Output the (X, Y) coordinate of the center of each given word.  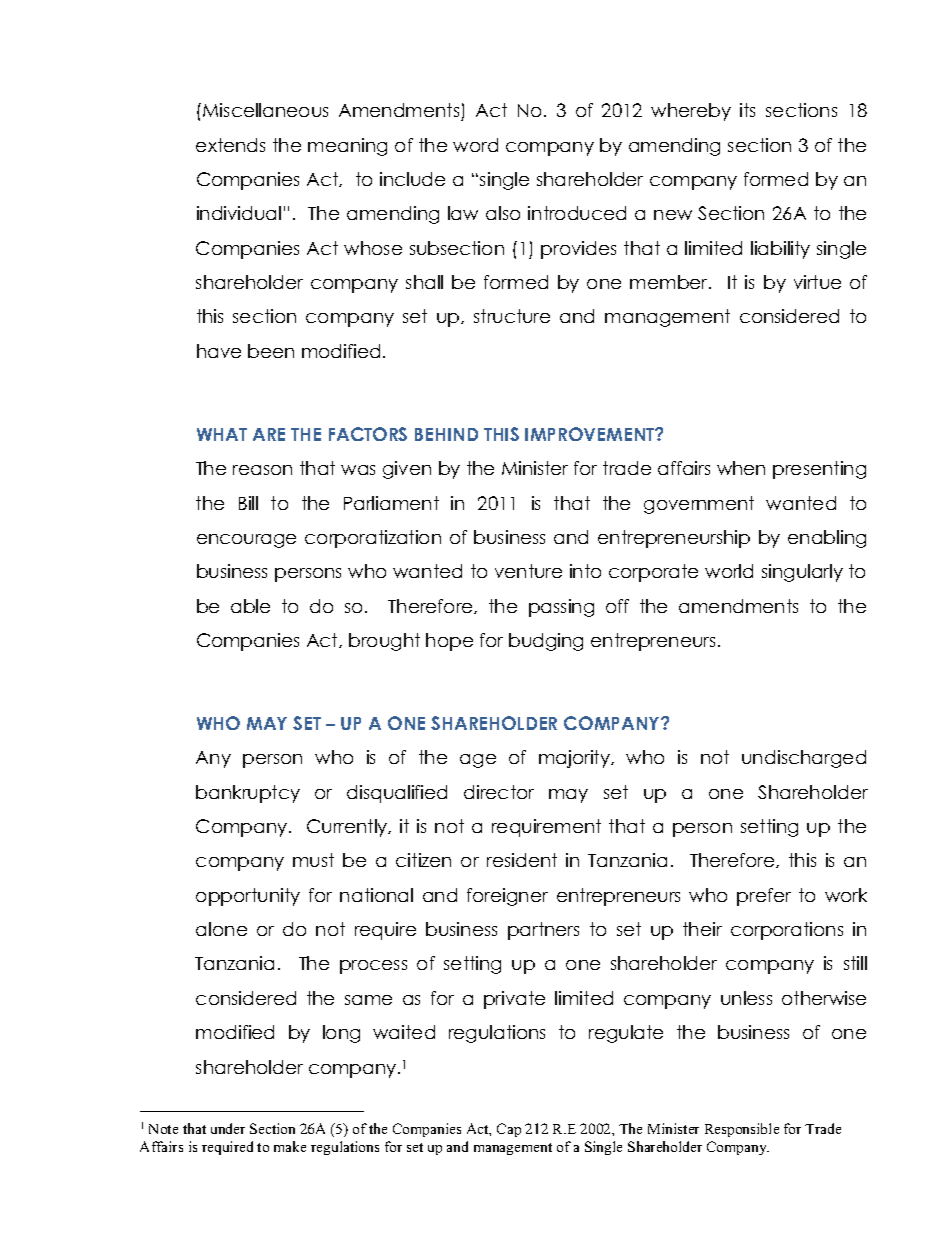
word (475, 145)
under (228, 1128)
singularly (802, 573)
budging (546, 642)
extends (230, 145)
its (747, 110)
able (250, 606)
